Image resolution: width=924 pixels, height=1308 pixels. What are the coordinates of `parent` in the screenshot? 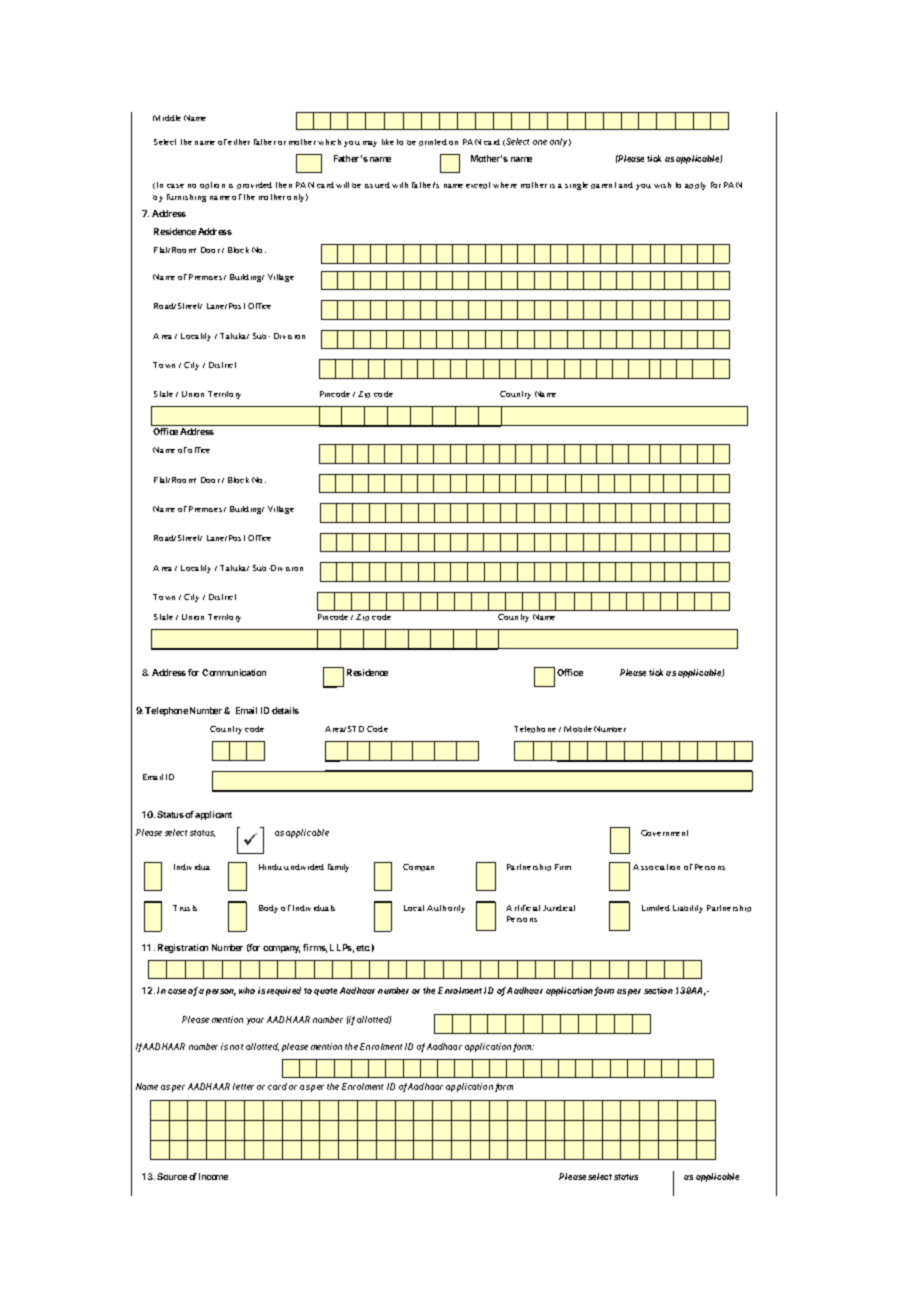 It's located at (603, 185).
